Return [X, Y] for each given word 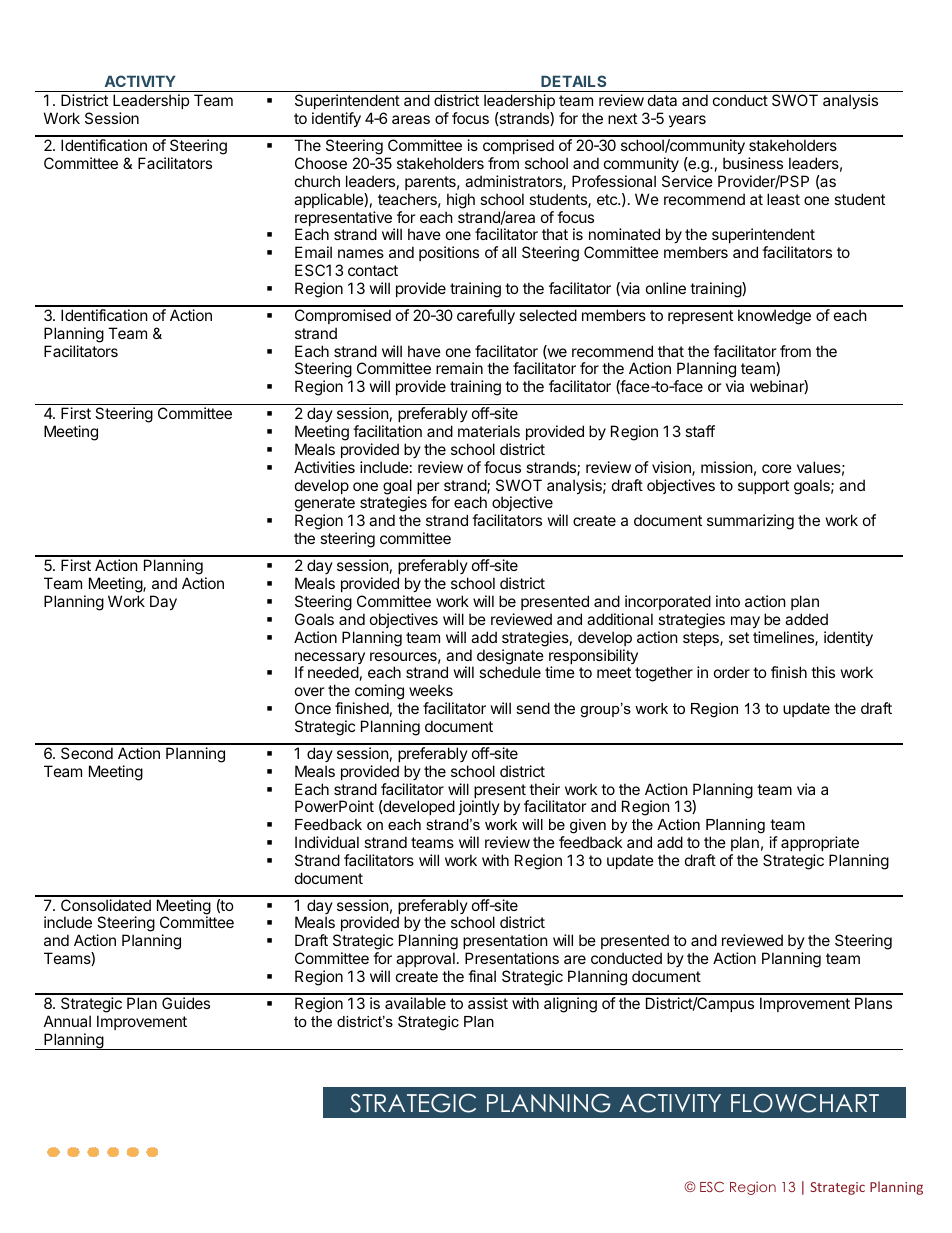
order [732, 672]
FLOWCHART [805, 1103]
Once [313, 708]
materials [489, 431]
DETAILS [573, 81]
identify [336, 119]
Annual [67, 1021]
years [687, 121]
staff [700, 431]
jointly [479, 807]
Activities [324, 467]
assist [488, 1003]
